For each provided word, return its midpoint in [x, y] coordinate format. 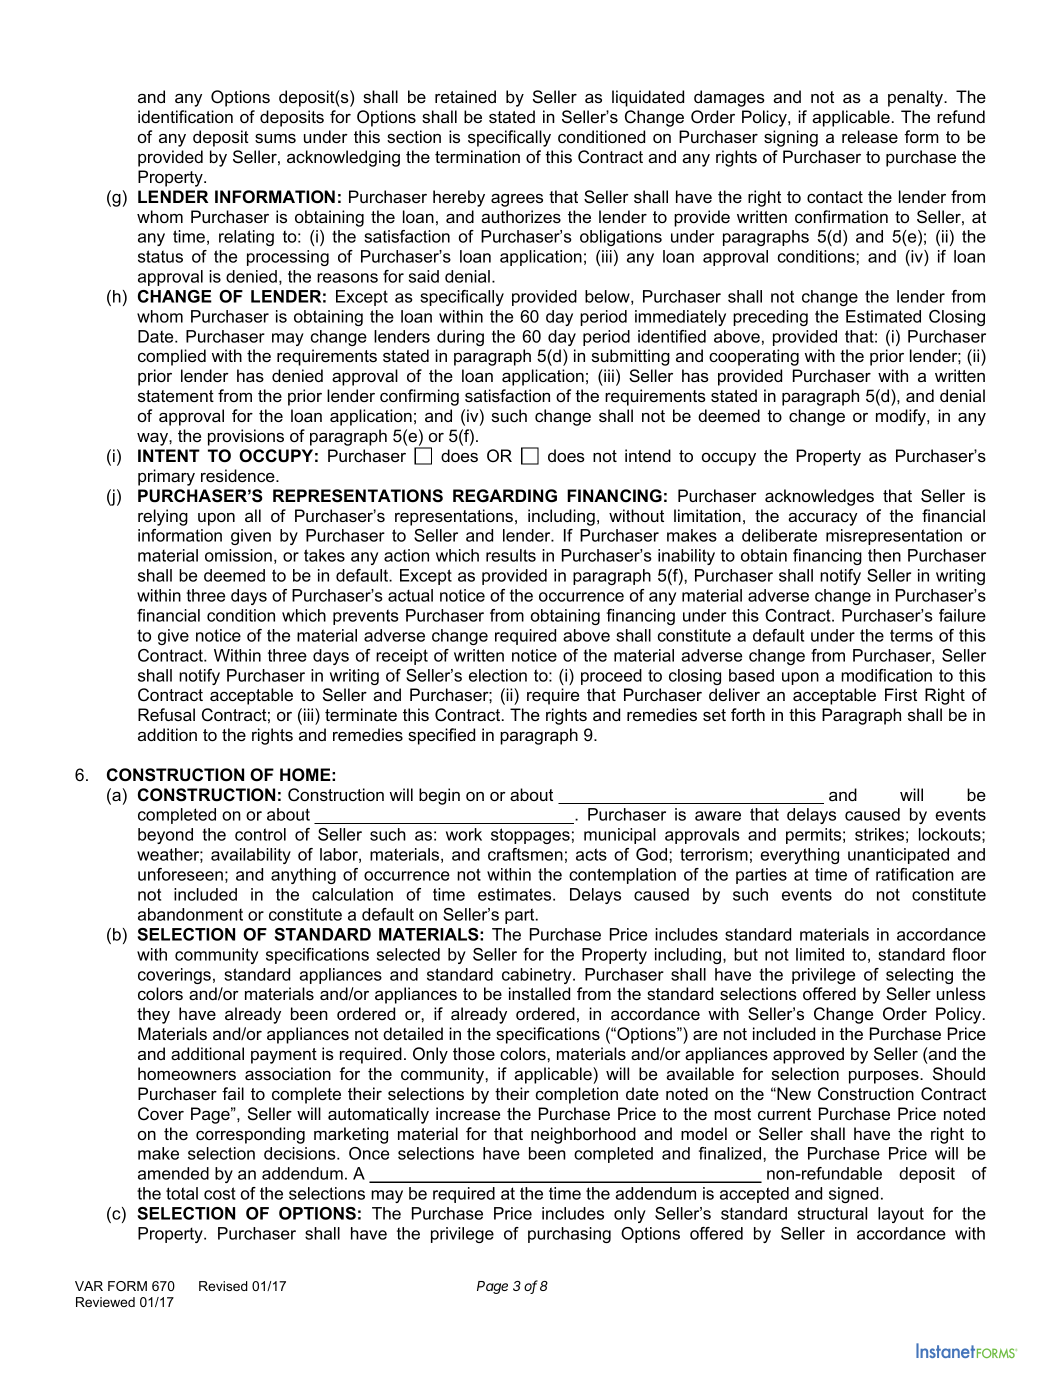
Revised [223, 1286]
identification [185, 116]
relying [163, 517]
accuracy [823, 519]
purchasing [569, 1235]
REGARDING [505, 496]
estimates [516, 894]
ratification [915, 874]
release [870, 136]
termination [477, 156]
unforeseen [180, 874]
